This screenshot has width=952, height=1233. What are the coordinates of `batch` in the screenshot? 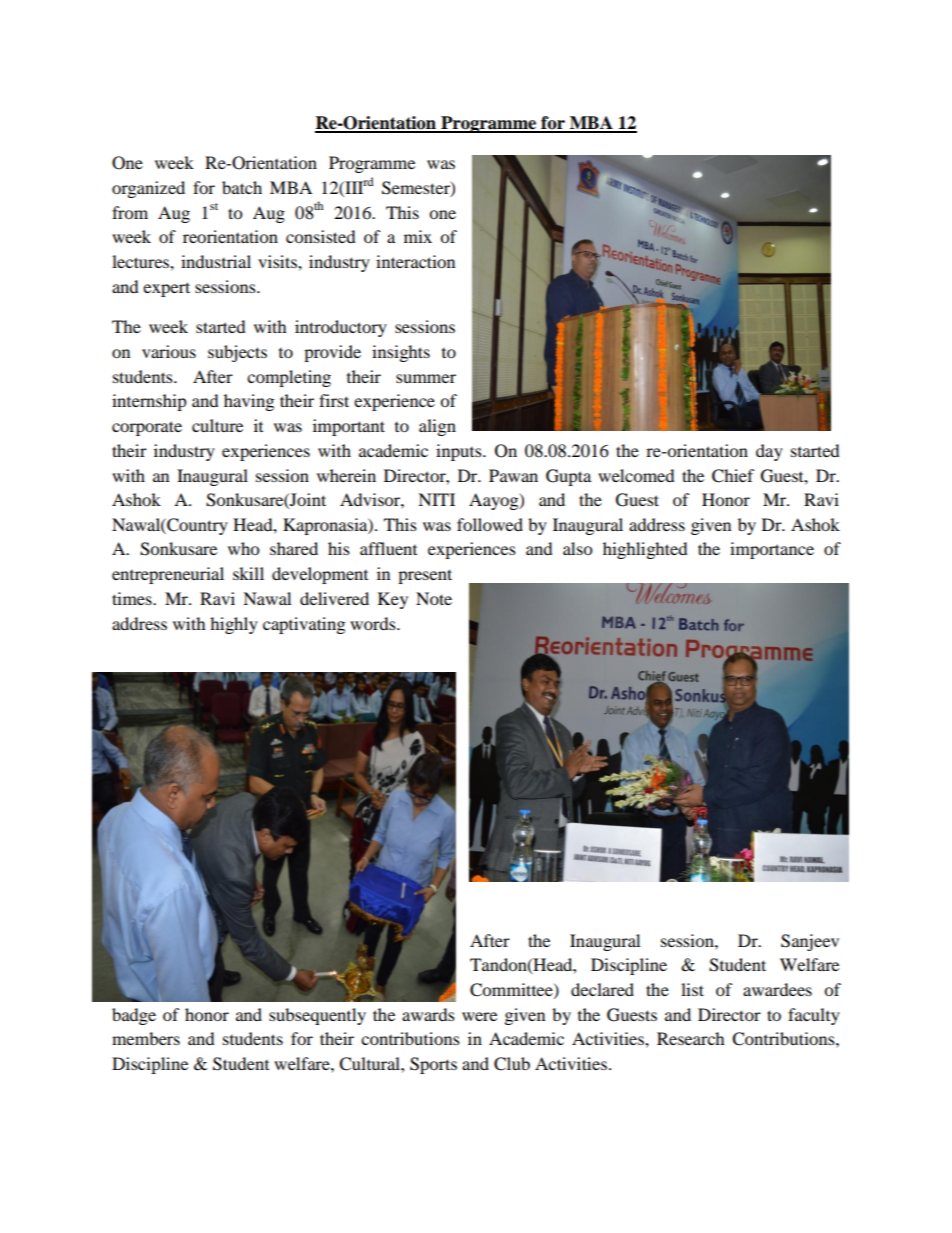 It's located at (242, 187).
